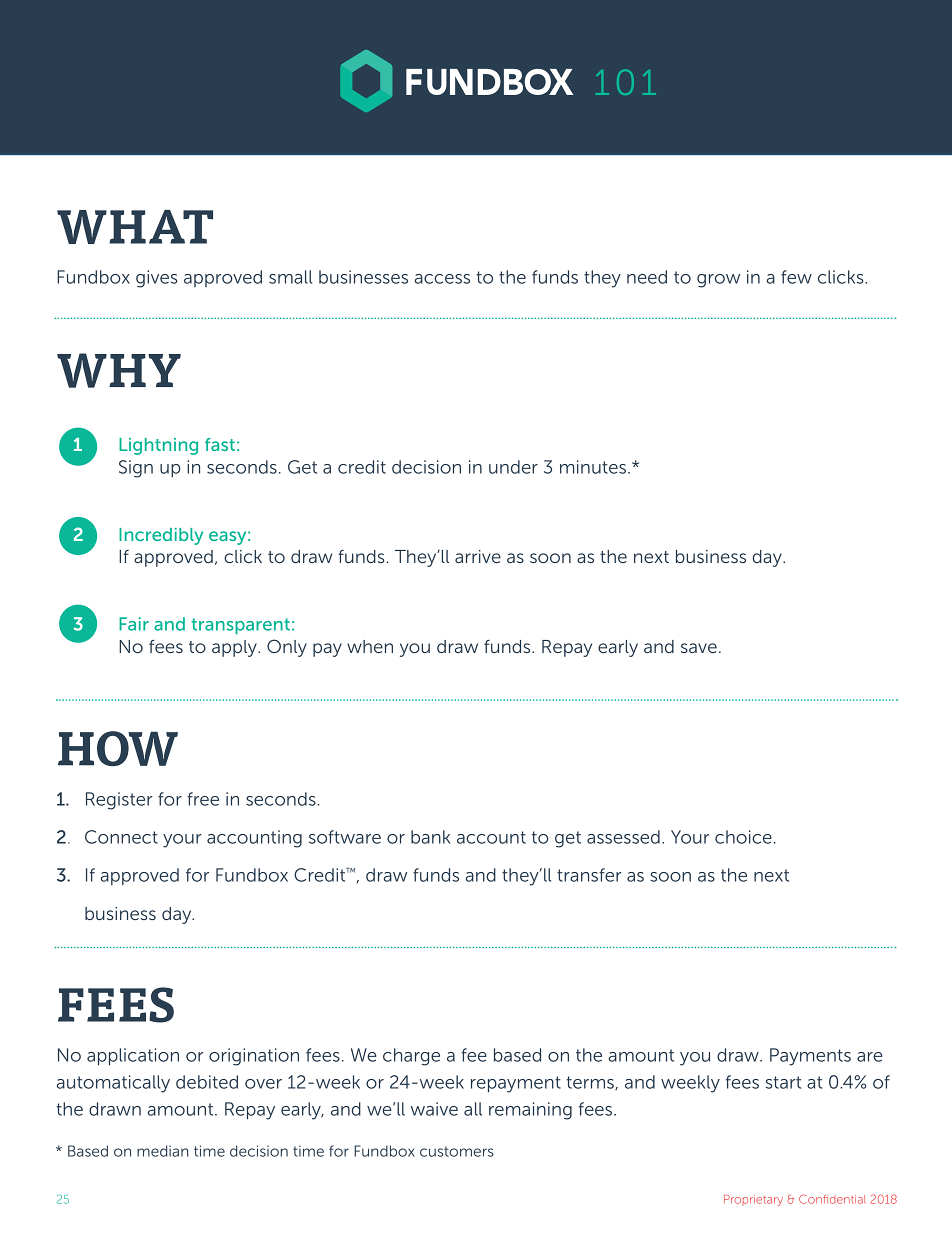  I want to click on bank, so click(430, 837).
